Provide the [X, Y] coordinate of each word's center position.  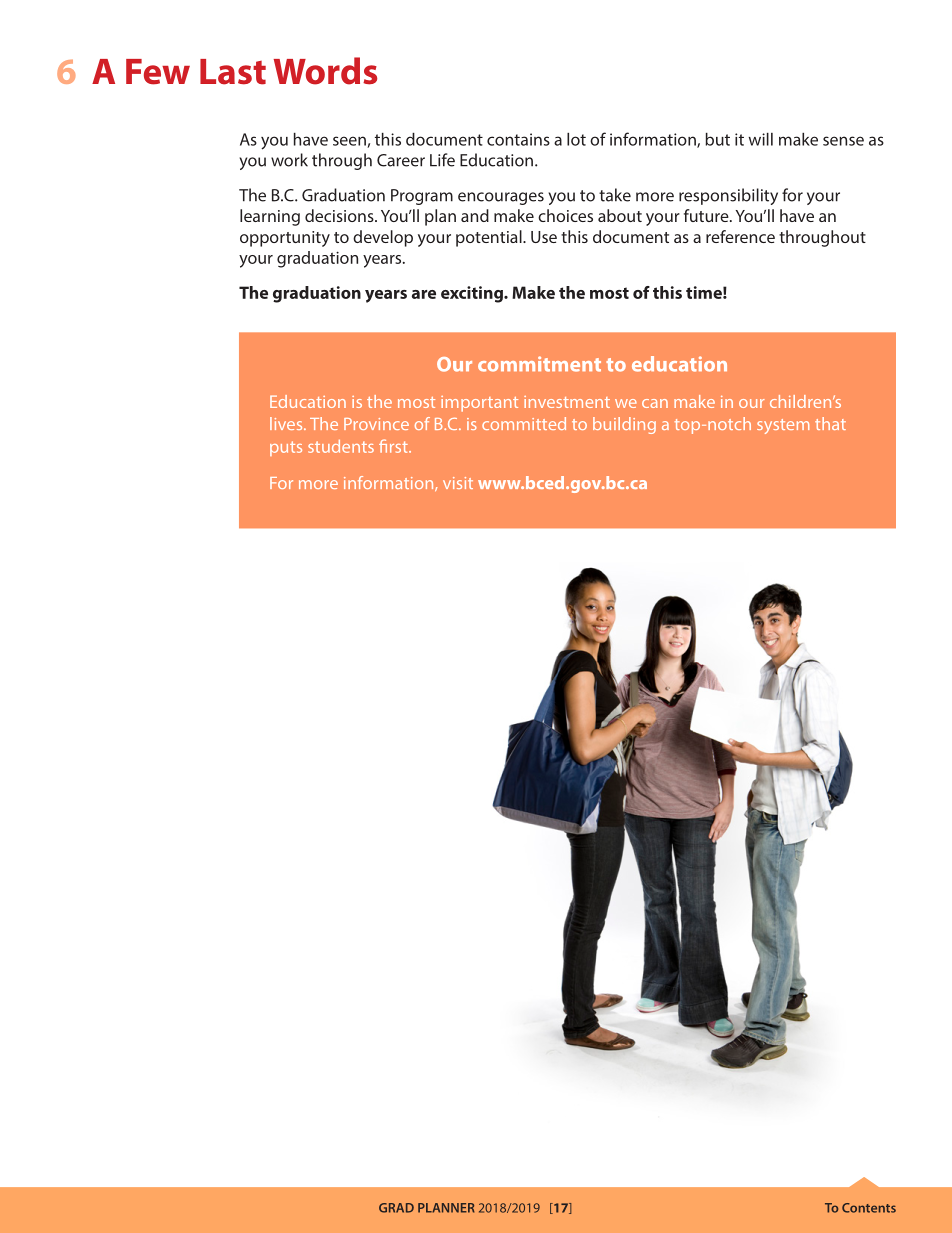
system [783, 426]
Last [233, 72]
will [760, 139]
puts [286, 448]
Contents [869, 1208]
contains [518, 139]
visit [458, 483]
